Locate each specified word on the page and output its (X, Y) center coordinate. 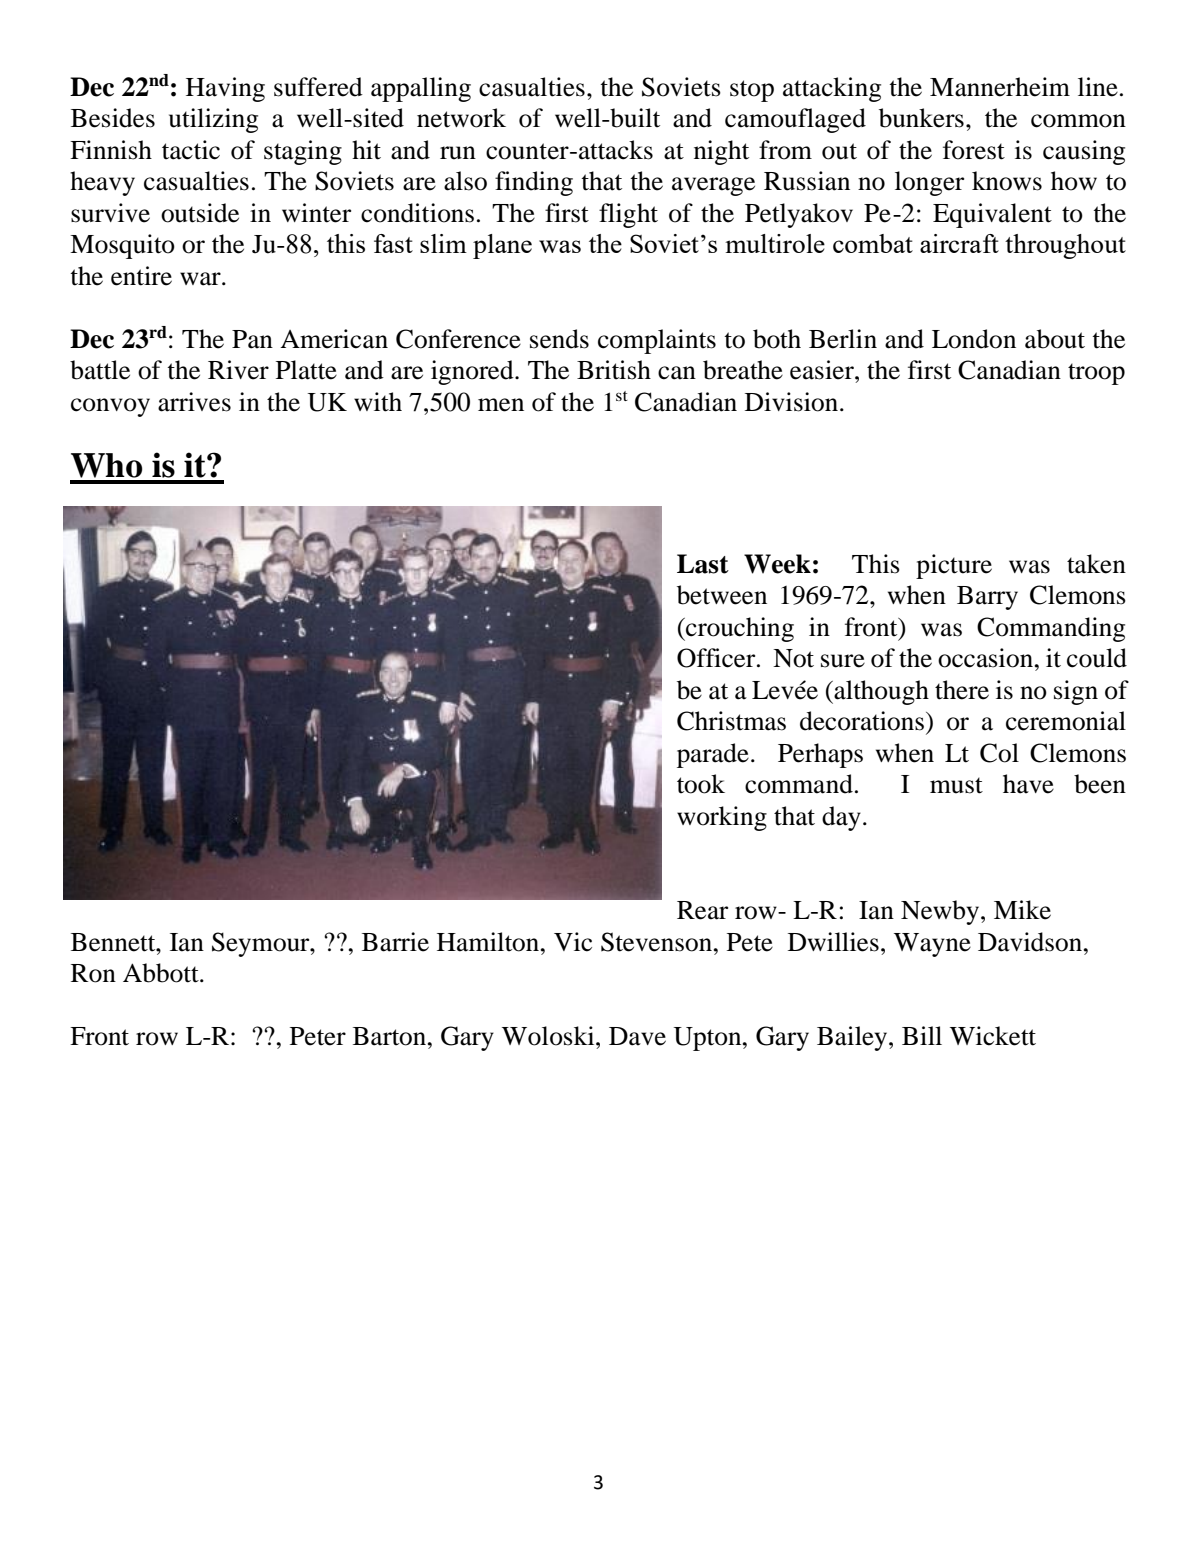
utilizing (213, 120)
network (461, 118)
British (614, 370)
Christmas (731, 721)
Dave (637, 1036)
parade (713, 755)
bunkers (921, 118)
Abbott (162, 973)
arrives (194, 402)
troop (1096, 374)
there (962, 690)
